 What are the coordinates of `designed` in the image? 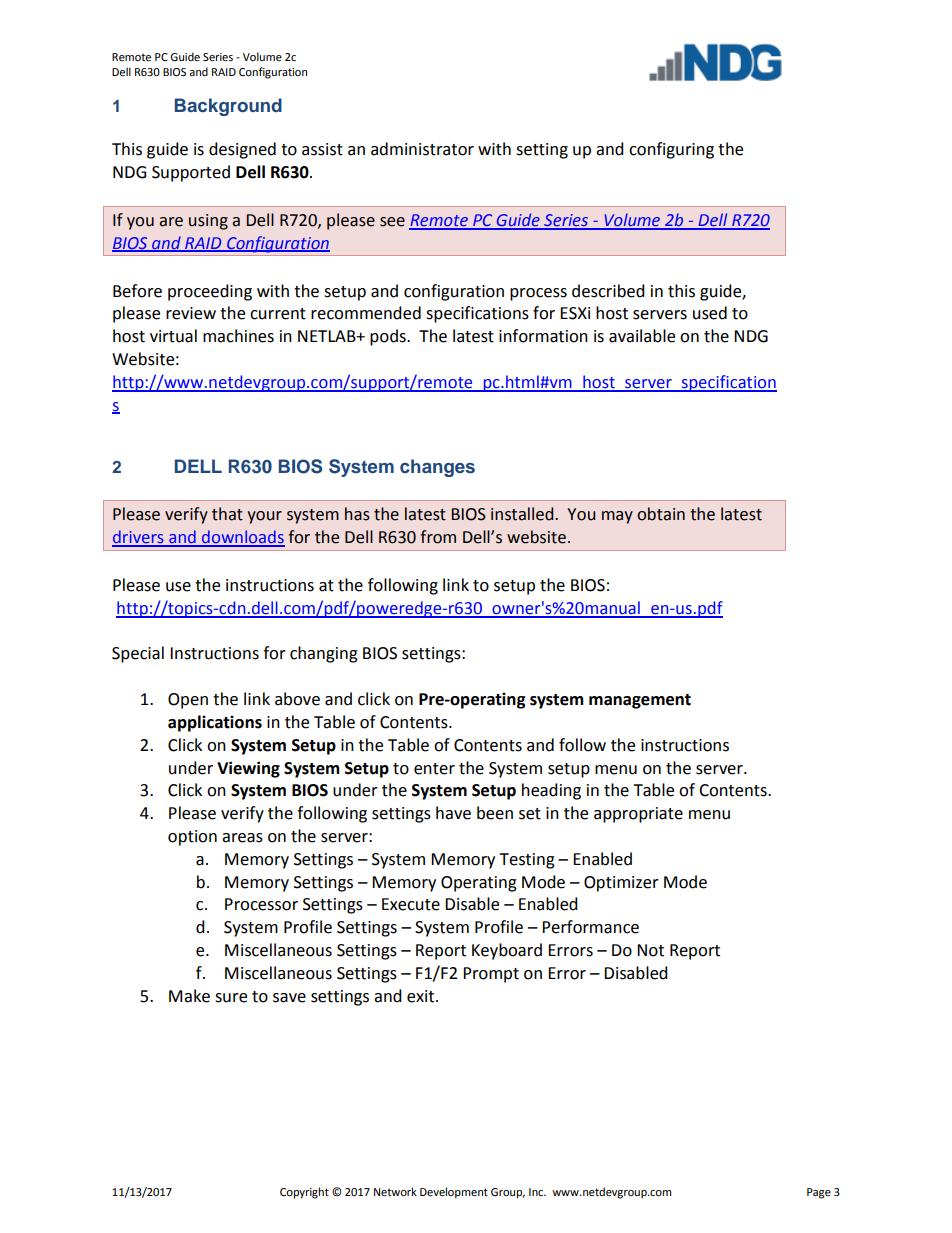 It's located at (242, 150).
